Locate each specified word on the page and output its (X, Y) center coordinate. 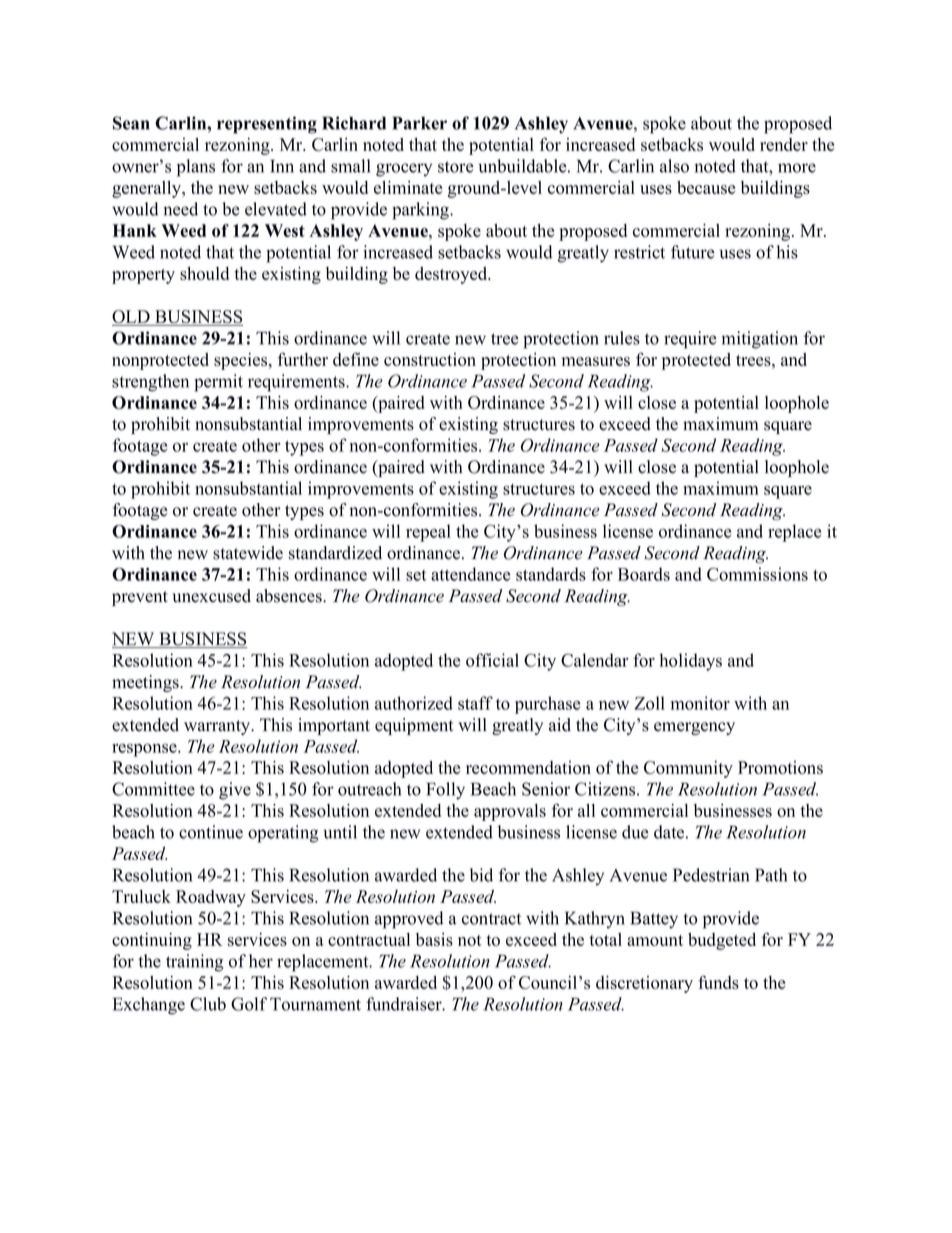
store (456, 167)
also (674, 166)
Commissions (757, 574)
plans (196, 168)
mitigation (760, 340)
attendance (470, 574)
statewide (248, 553)
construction (430, 359)
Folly (445, 791)
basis (434, 939)
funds (718, 982)
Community (688, 769)
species (242, 361)
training (194, 963)
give (235, 791)
